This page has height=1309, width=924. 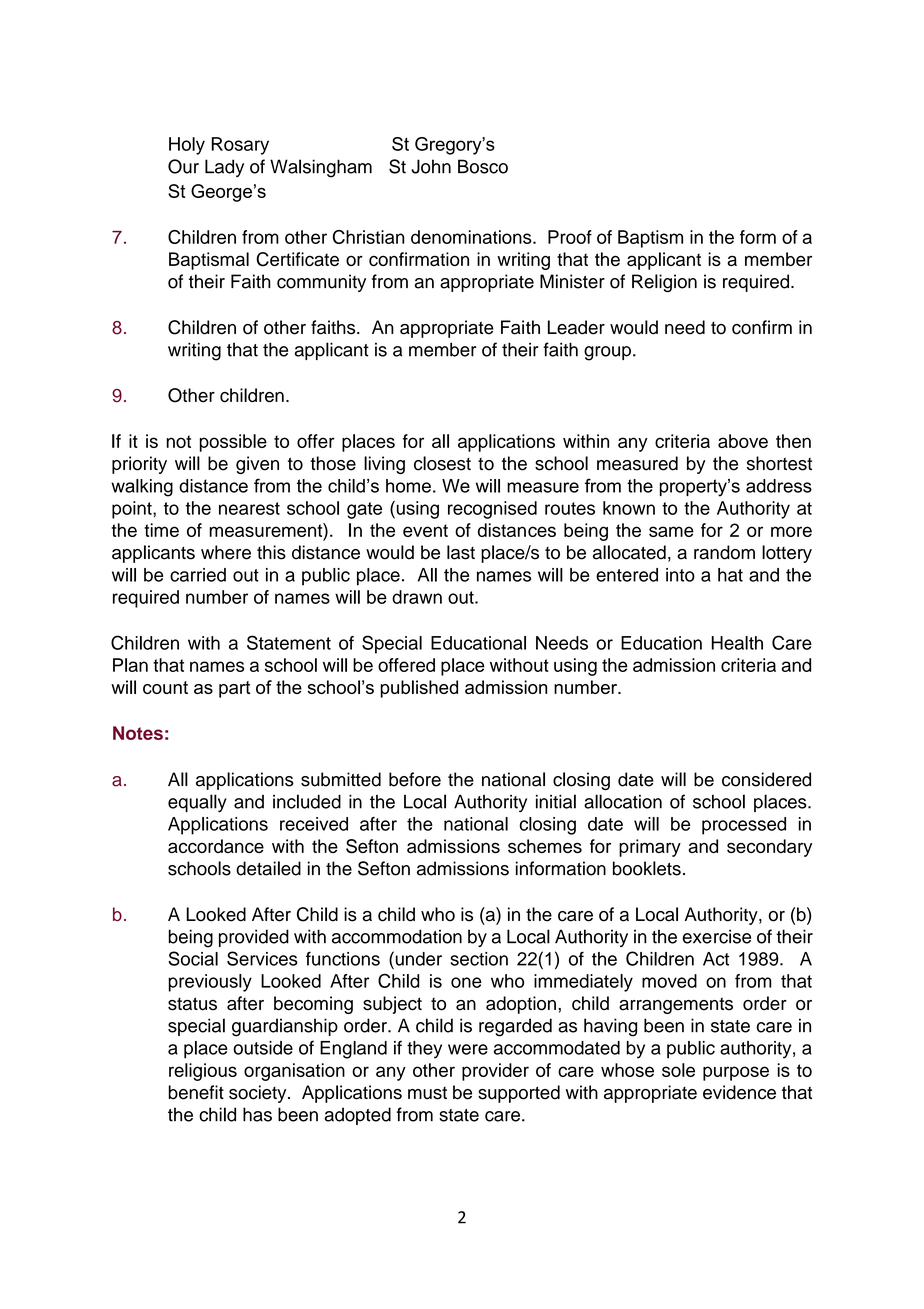 I want to click on processed, so click(x=744, y=826).
